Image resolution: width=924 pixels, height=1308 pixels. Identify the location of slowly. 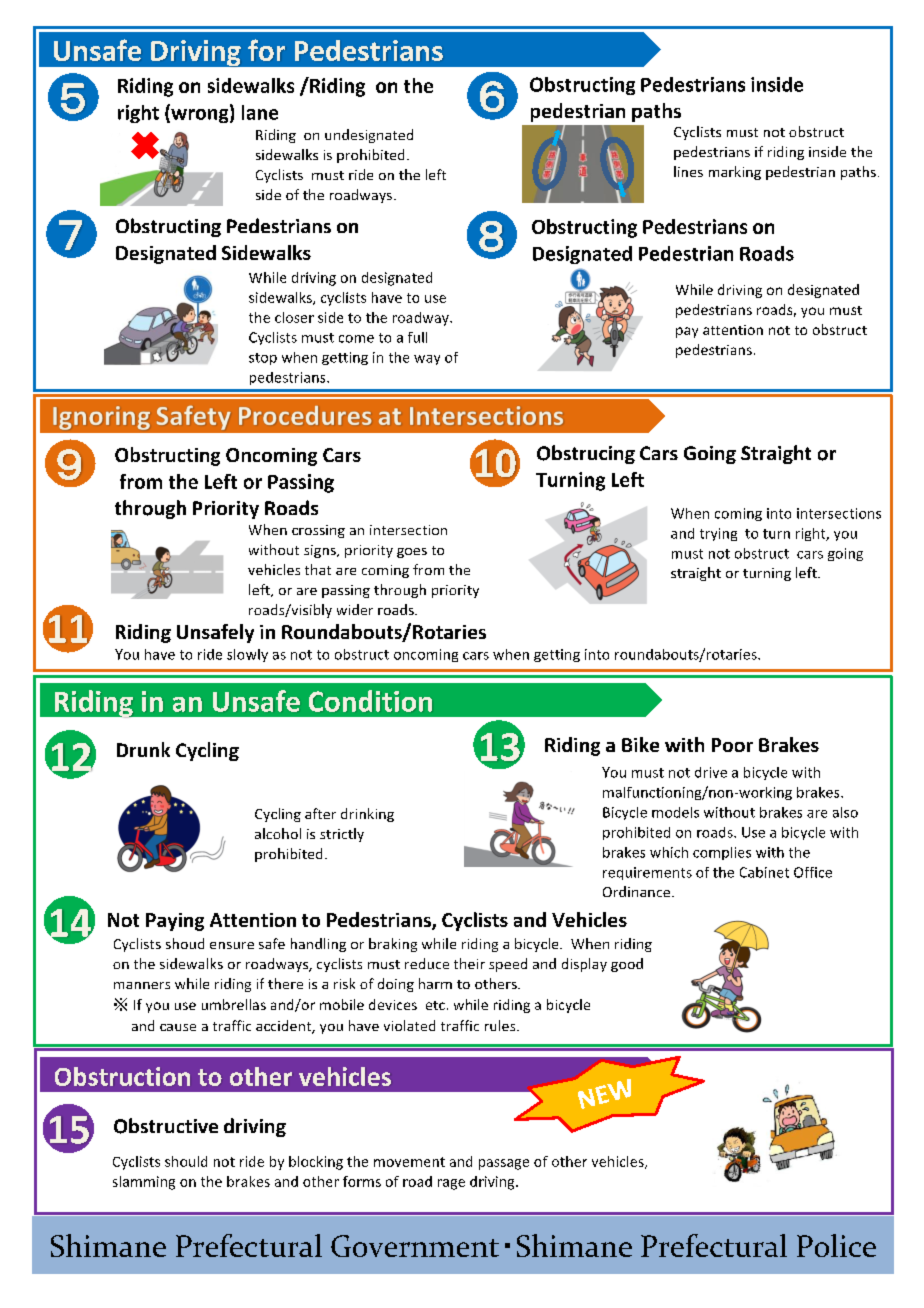
(247, 655).
